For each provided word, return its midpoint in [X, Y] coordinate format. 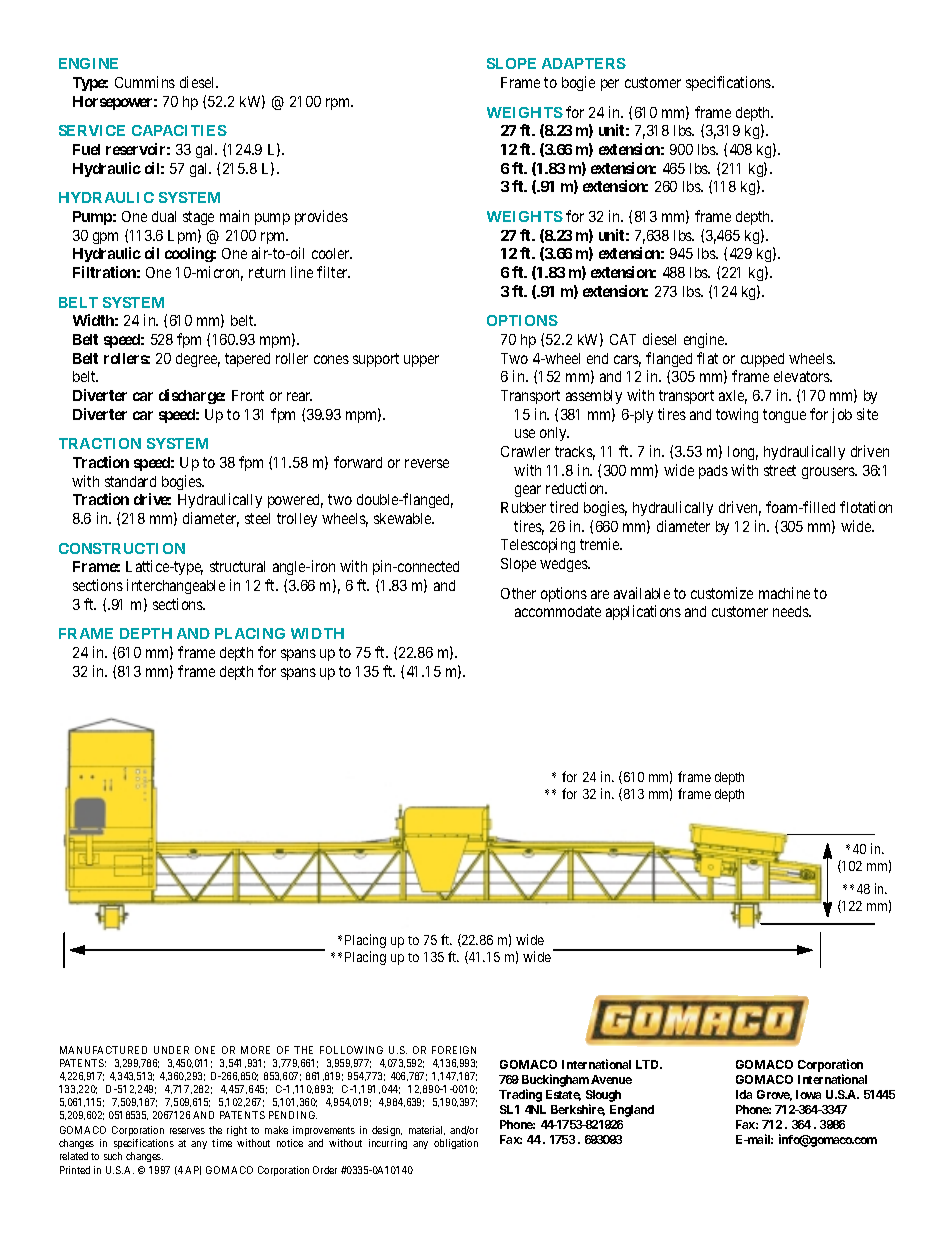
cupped [762, 360]
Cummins [145, 82]
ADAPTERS [584, 63]
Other [518, 593]
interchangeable [176, 586]
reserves [187, 1131]
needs [791, 611]
